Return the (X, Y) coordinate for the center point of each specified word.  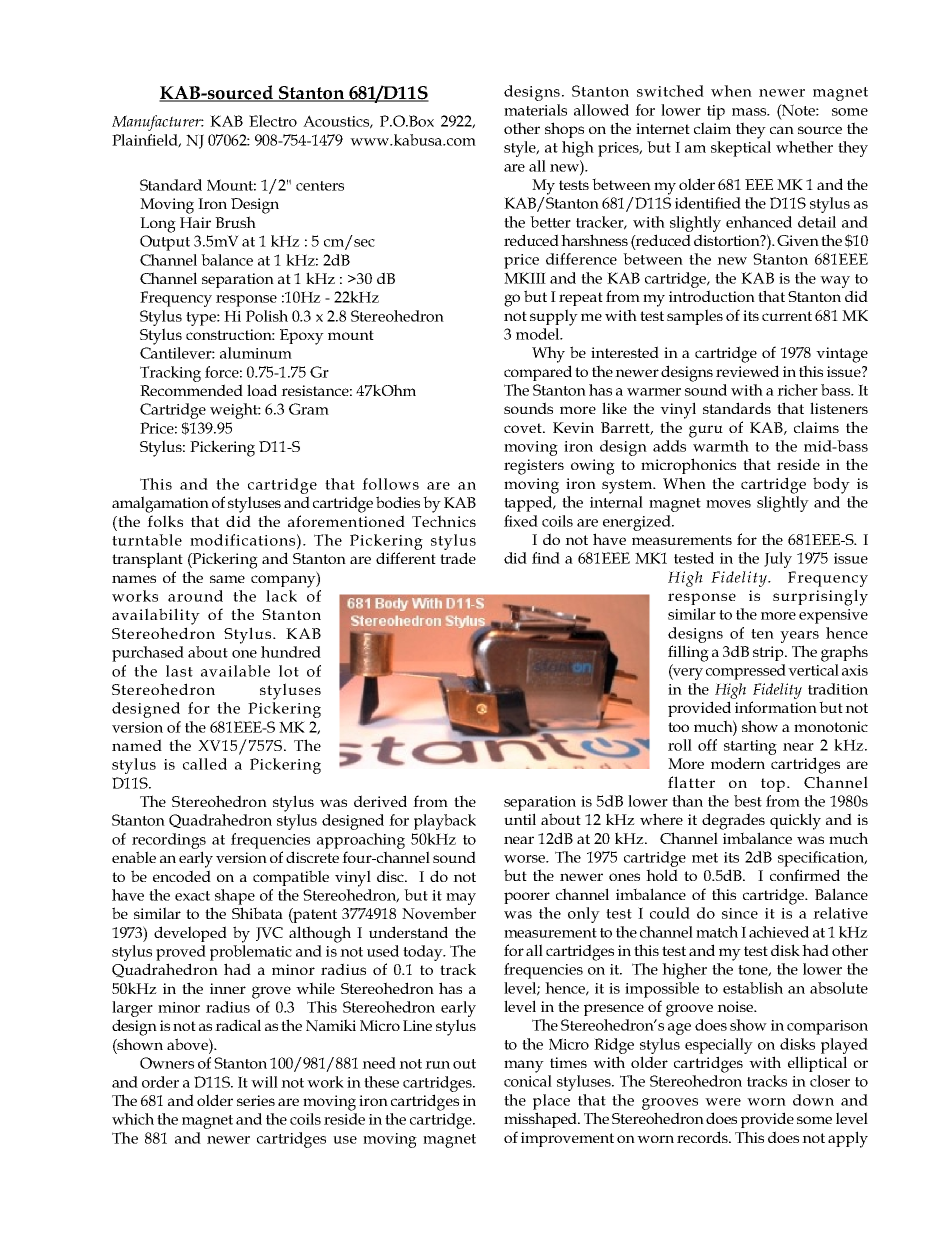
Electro (273, 121)
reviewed (747, 371)
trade (458, 558)
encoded (182, 876)
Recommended (191, 390)
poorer (527, 898)
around (195, 596)
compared (538, 373)
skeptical (741, 149)
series (256, 1100)
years (799, 637)
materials (535, 110)
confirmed (805, 875)
